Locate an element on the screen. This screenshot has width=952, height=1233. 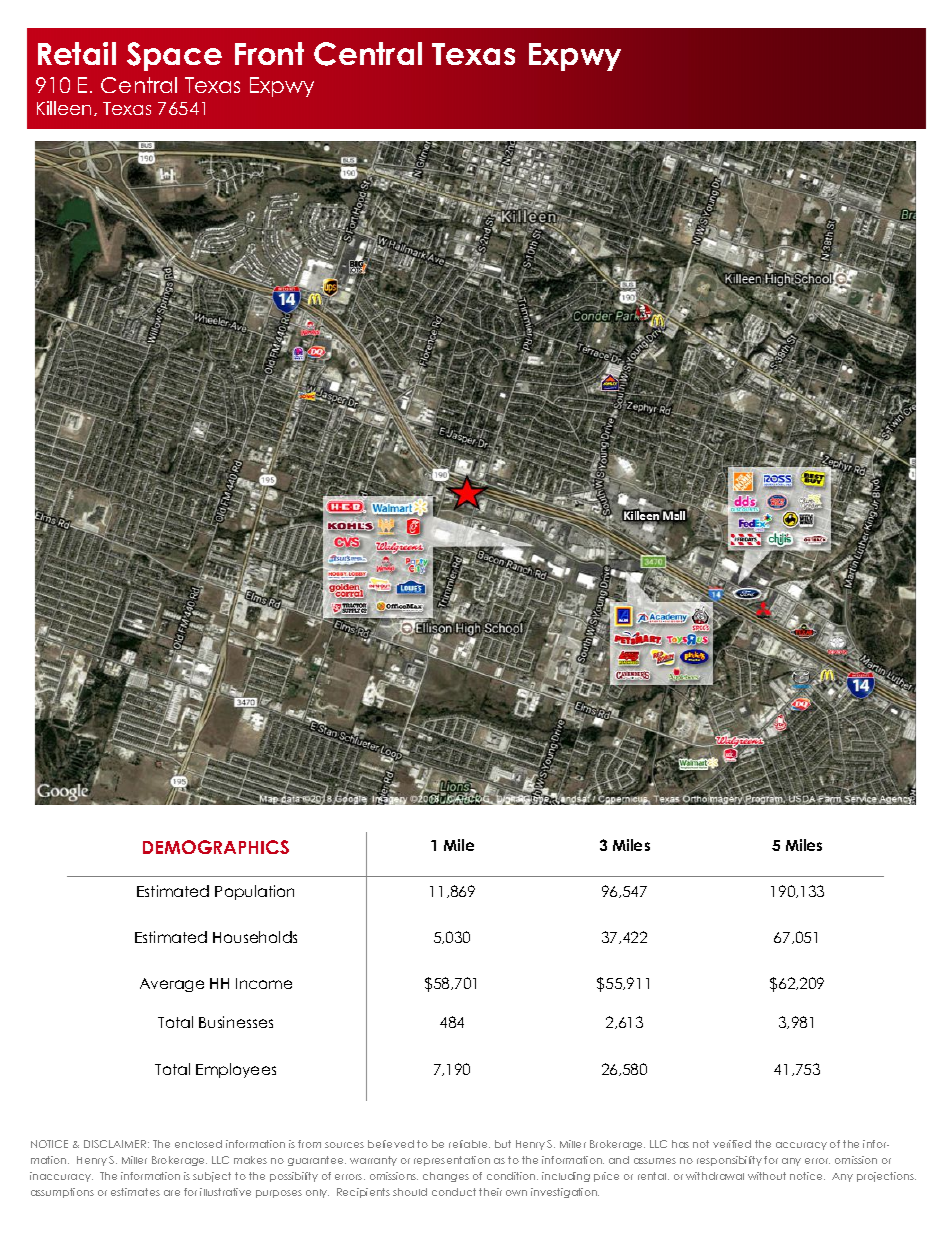
Front is located at coordinates (269, 53).
